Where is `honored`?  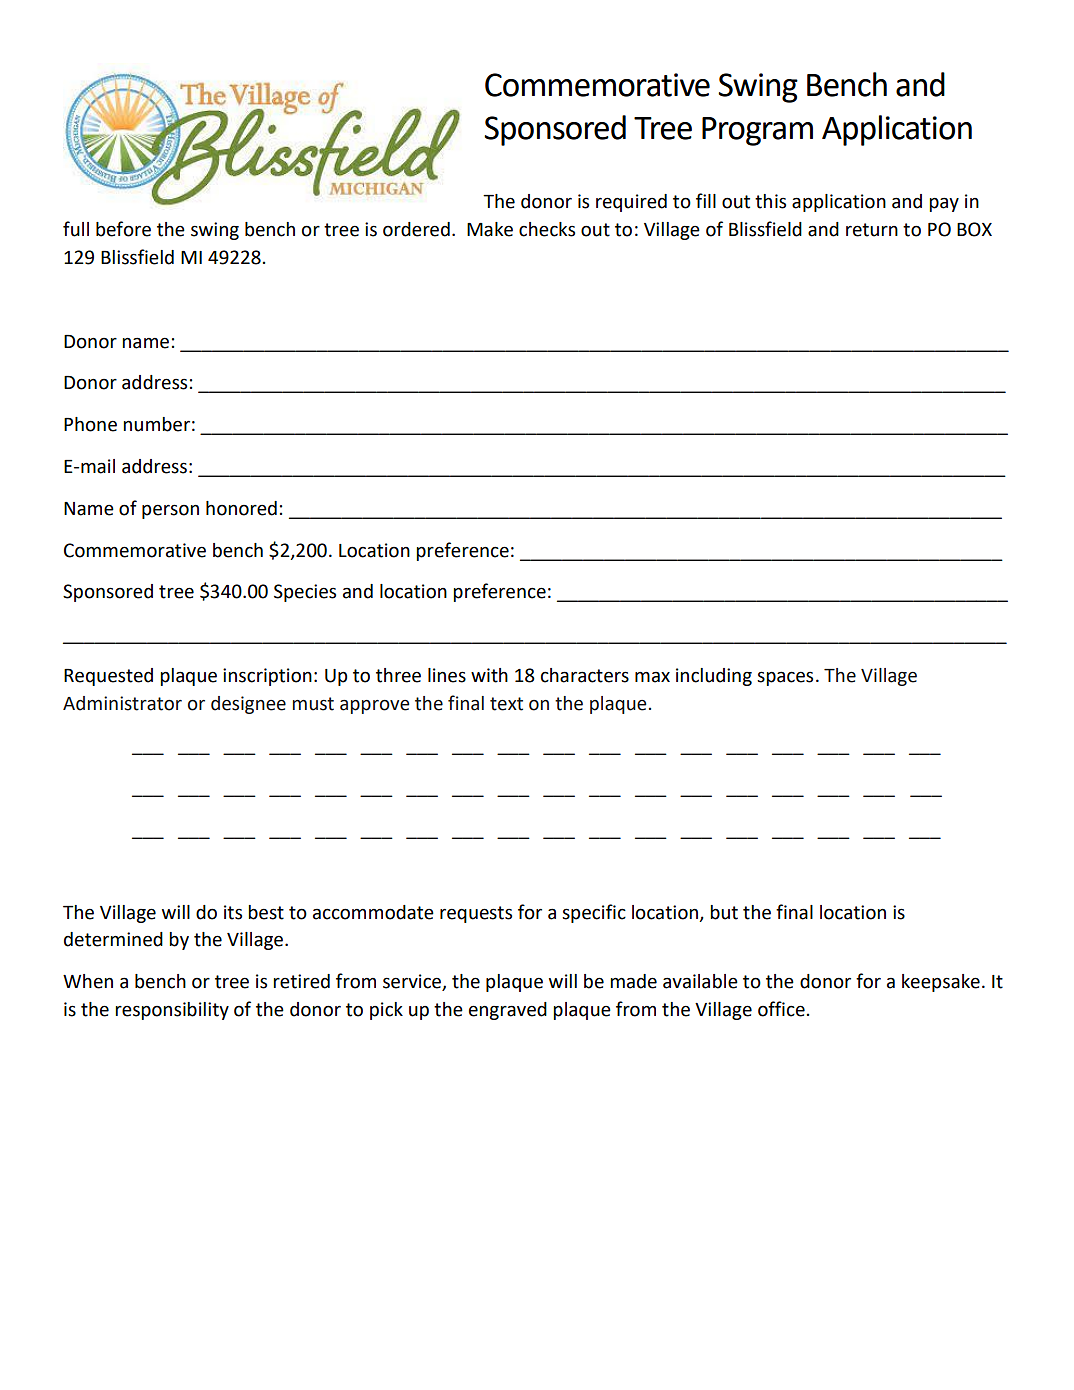
honored is located at coordinates (241, 508).
